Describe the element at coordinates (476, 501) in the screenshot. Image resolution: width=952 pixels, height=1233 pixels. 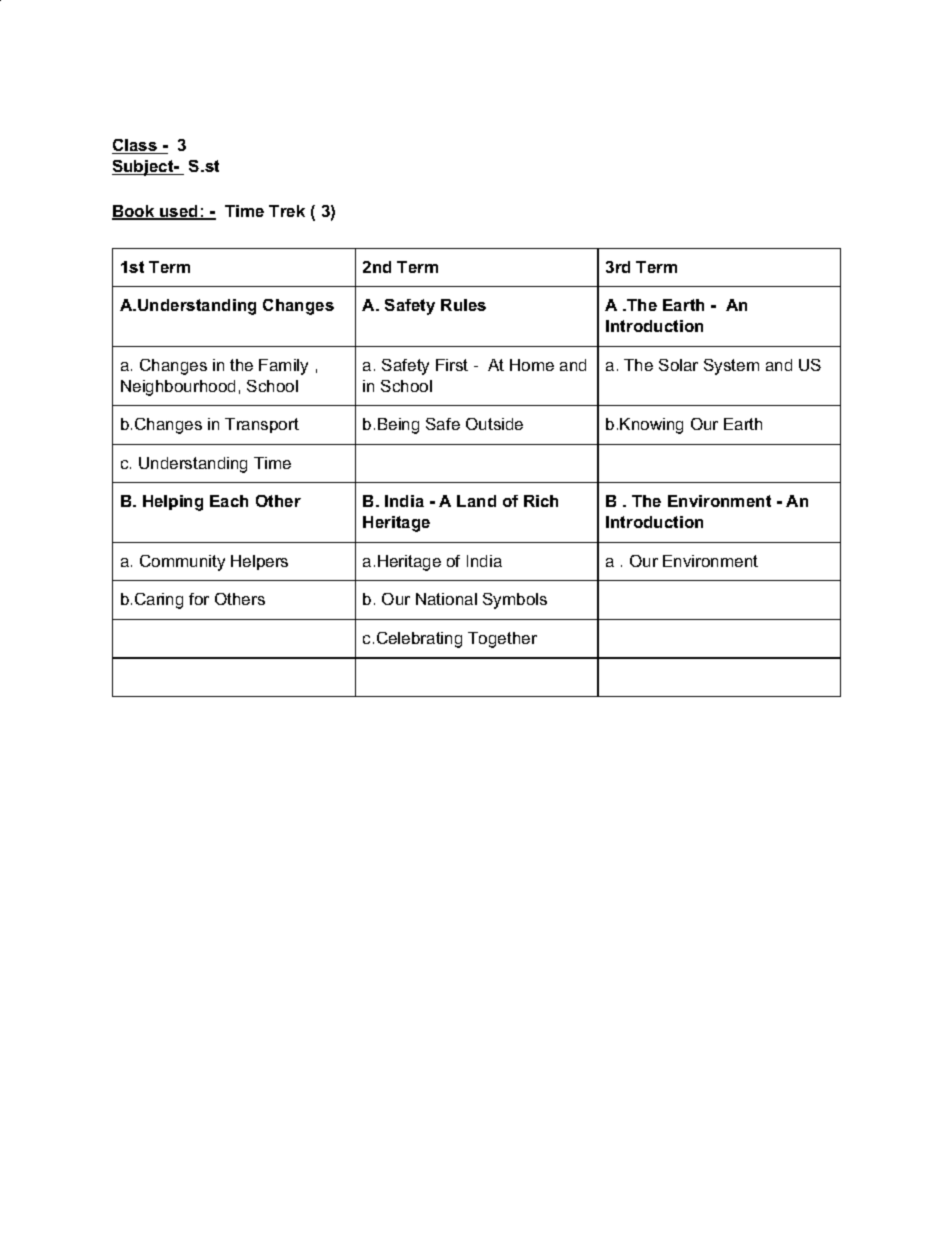
I see `Land` at that location.
